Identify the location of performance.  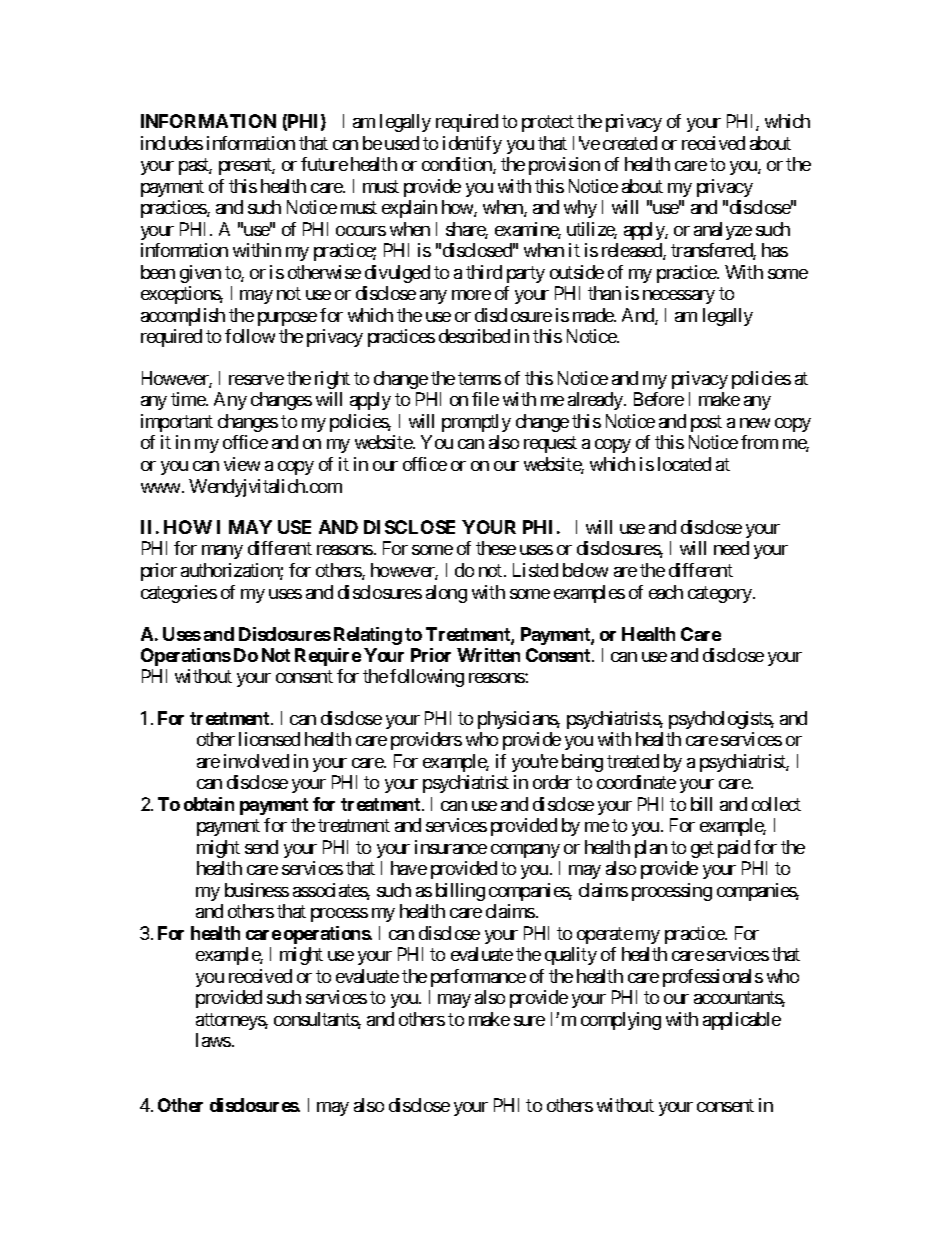
(478, 978).
